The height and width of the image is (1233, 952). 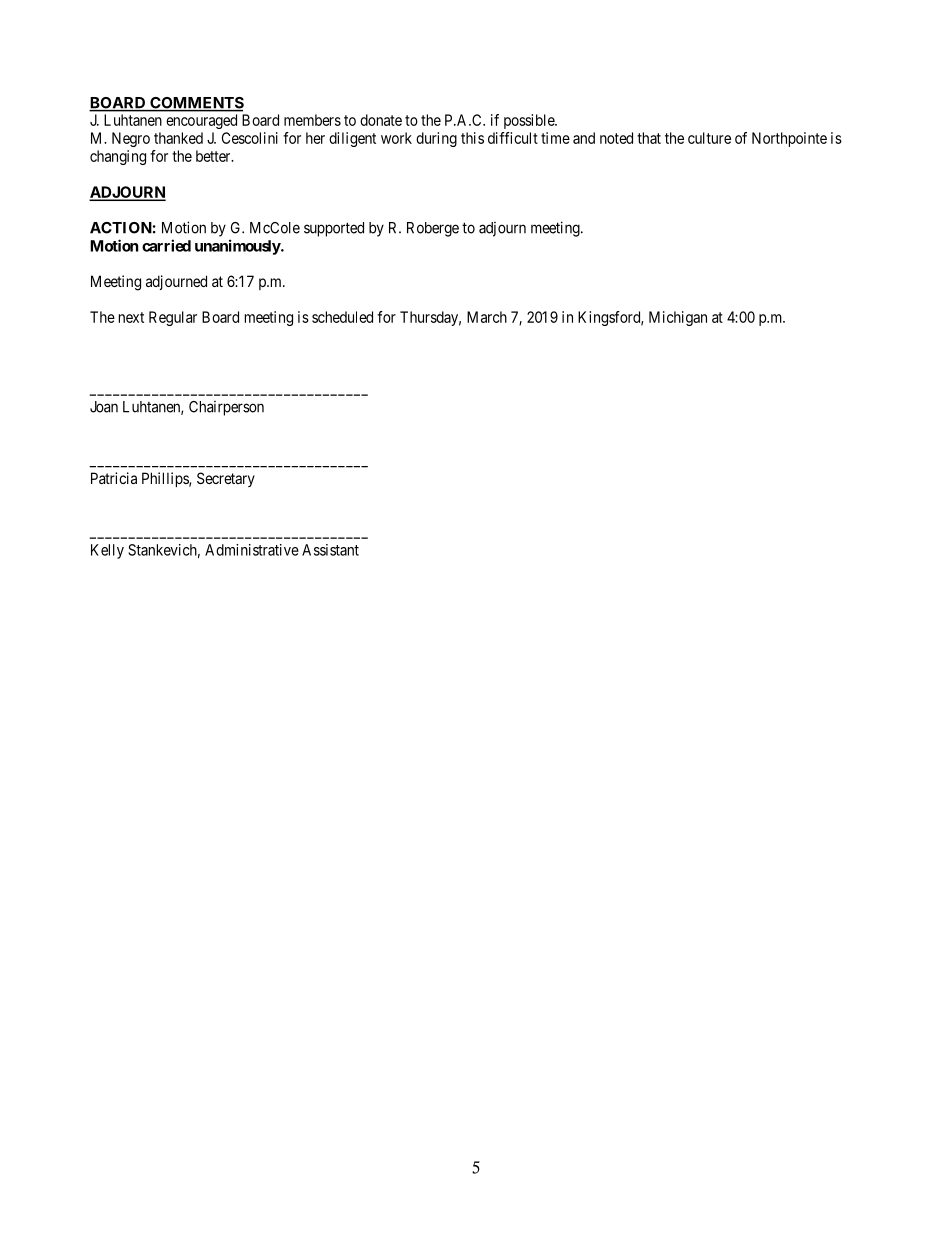 What do you see at coordinates (381, 120) in the image?
I see `donate` at bounding box center [381, 120].
